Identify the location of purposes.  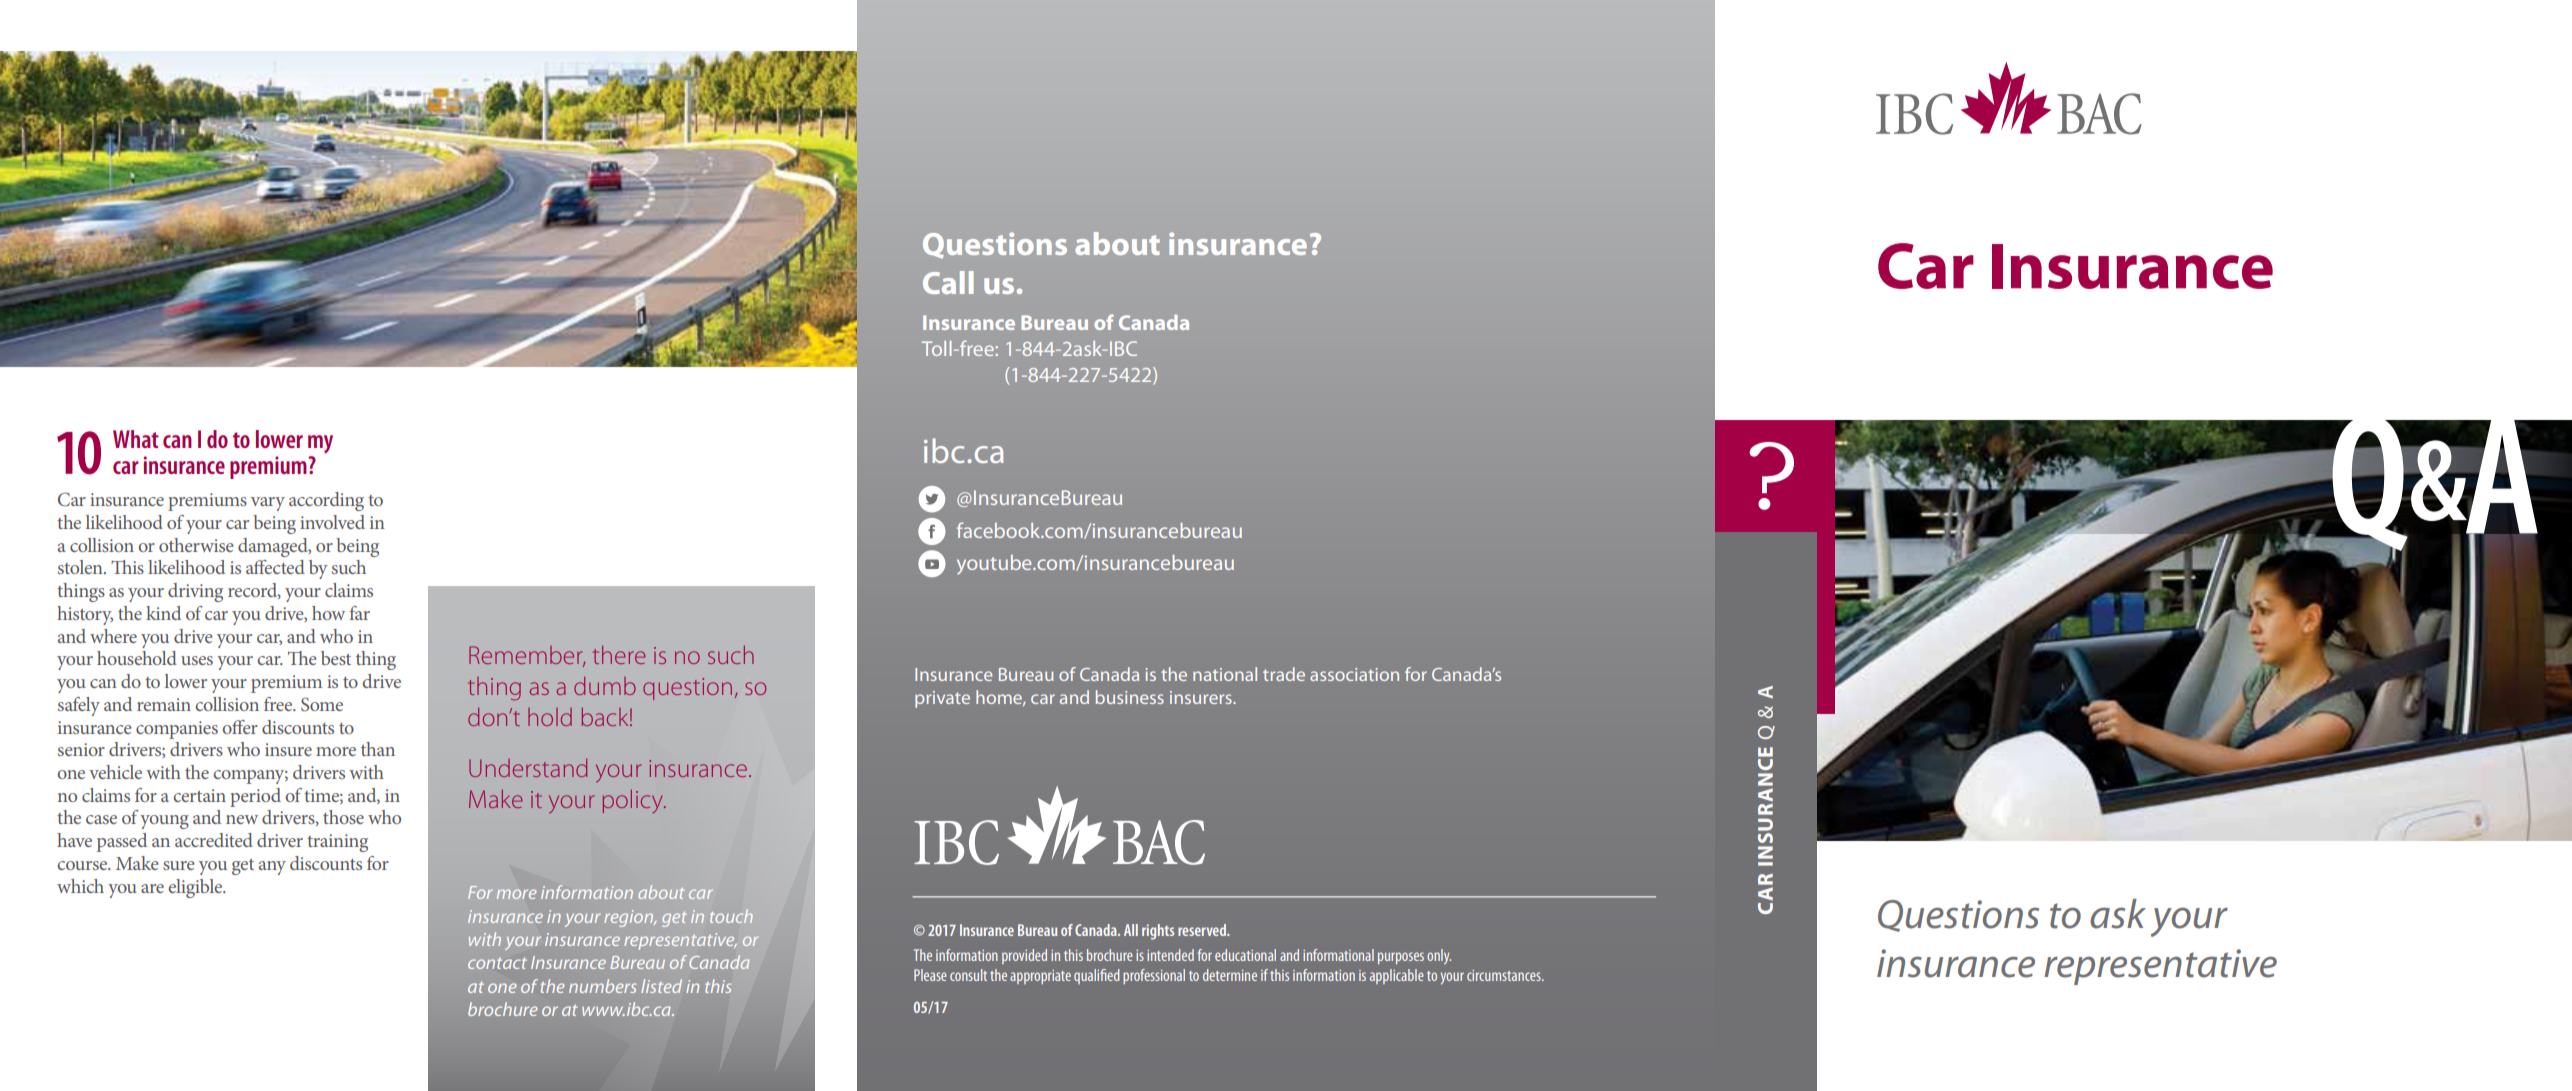
(1401, 958).
